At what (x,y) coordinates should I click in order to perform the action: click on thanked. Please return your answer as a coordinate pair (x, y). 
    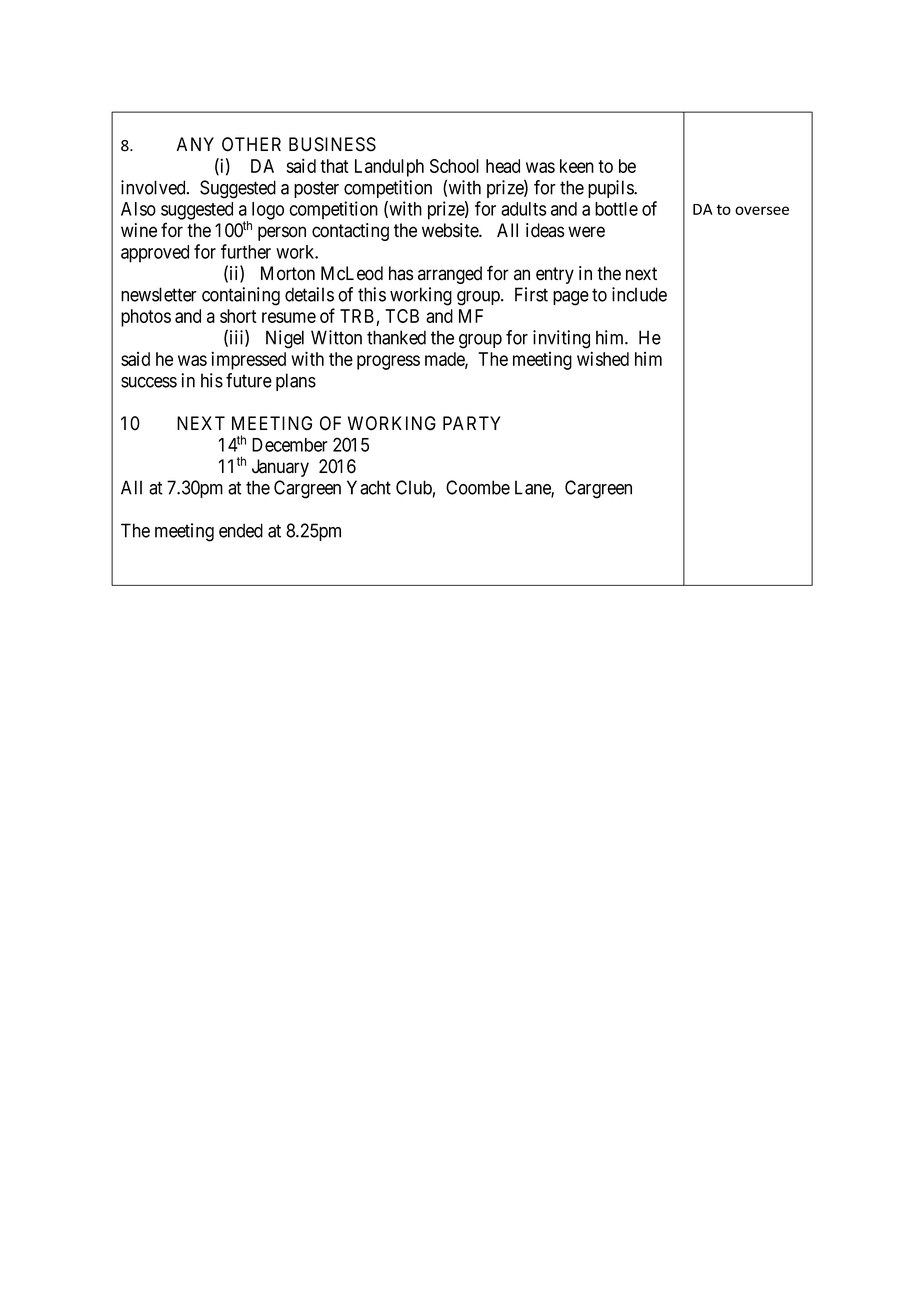
    Looking at the image, I should click on (396, 337).
